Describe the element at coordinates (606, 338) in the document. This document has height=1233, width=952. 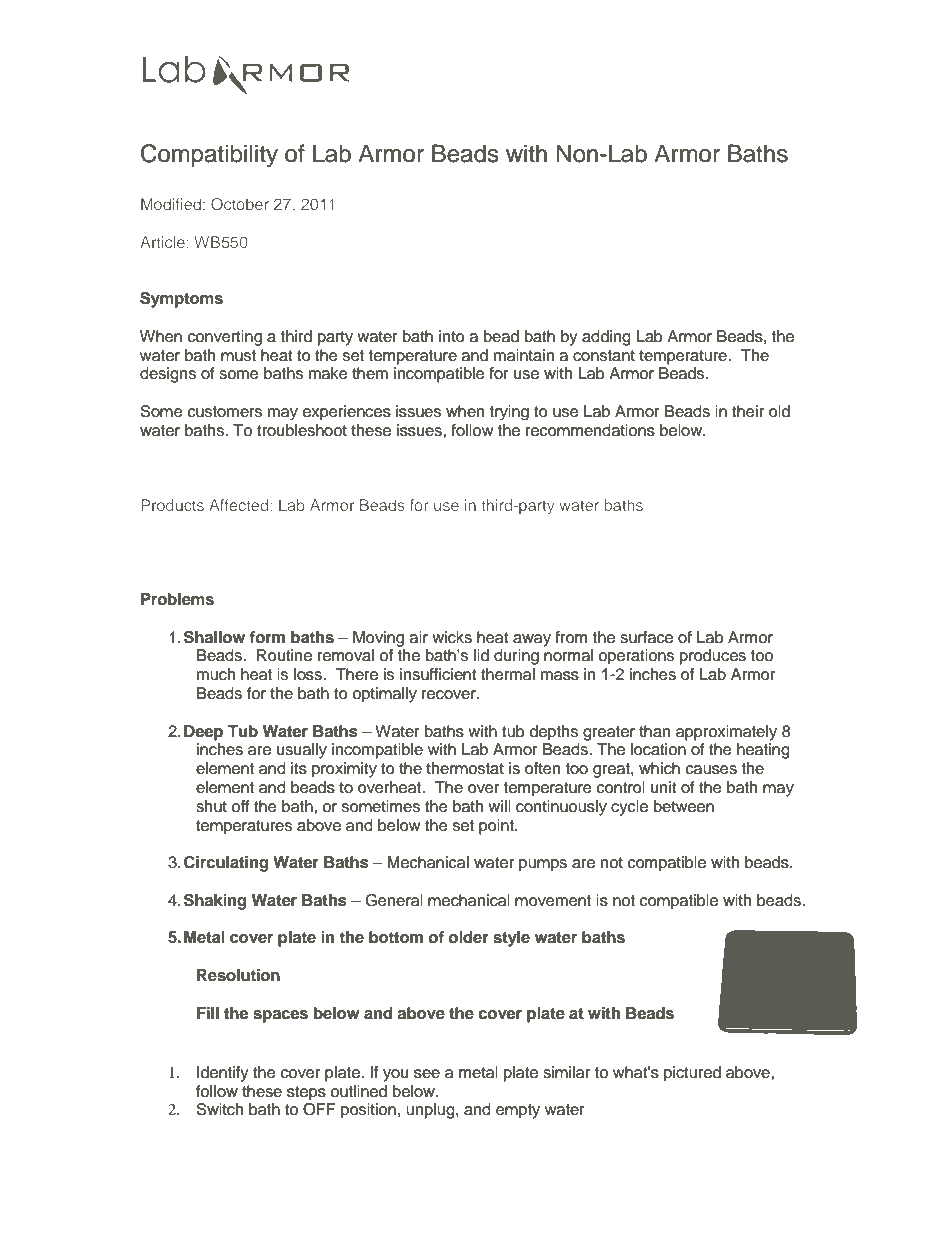
I see `adding` at that location.
